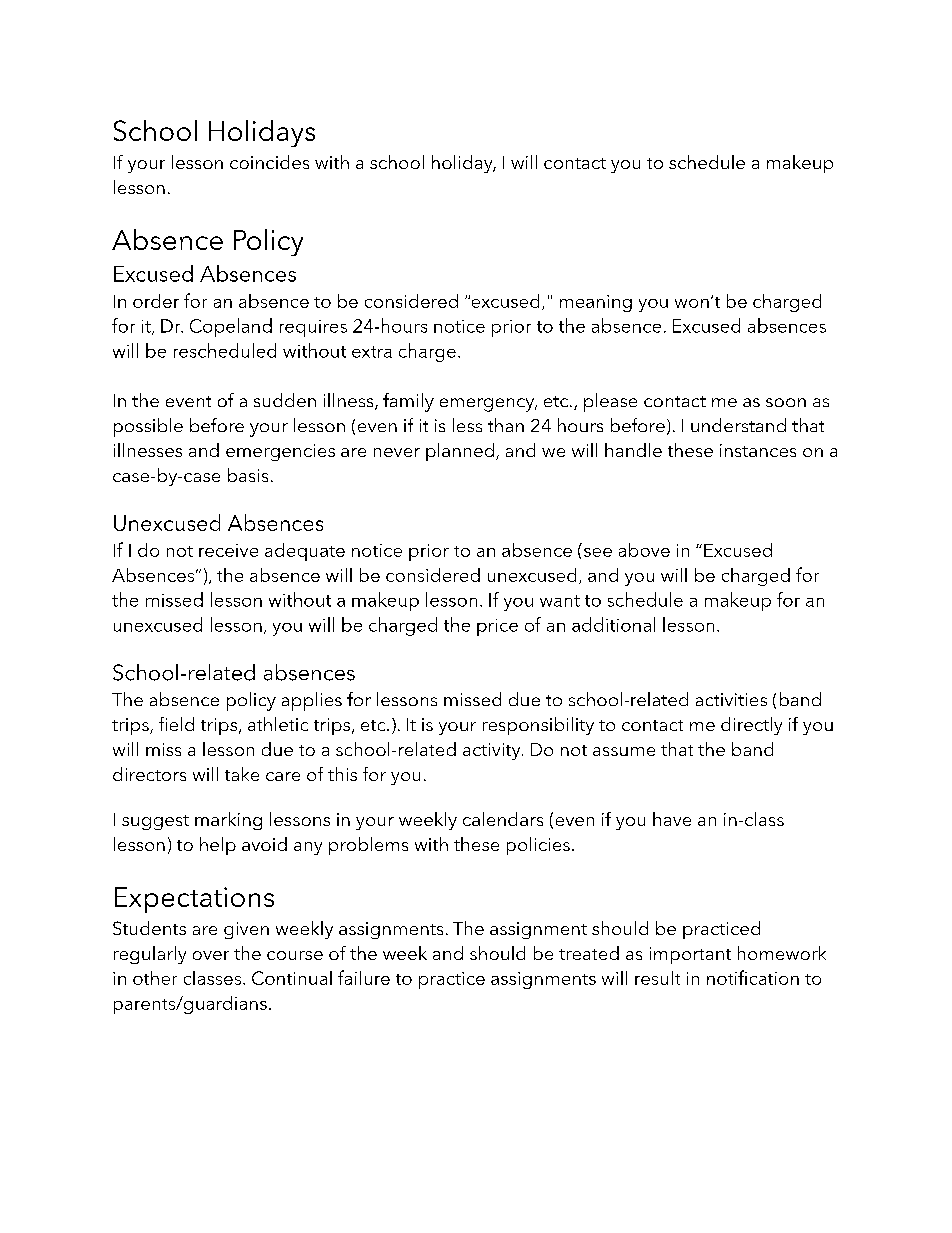 This screenshot has width=952, height=1233. I want to click on receive, so click(228, 550).
